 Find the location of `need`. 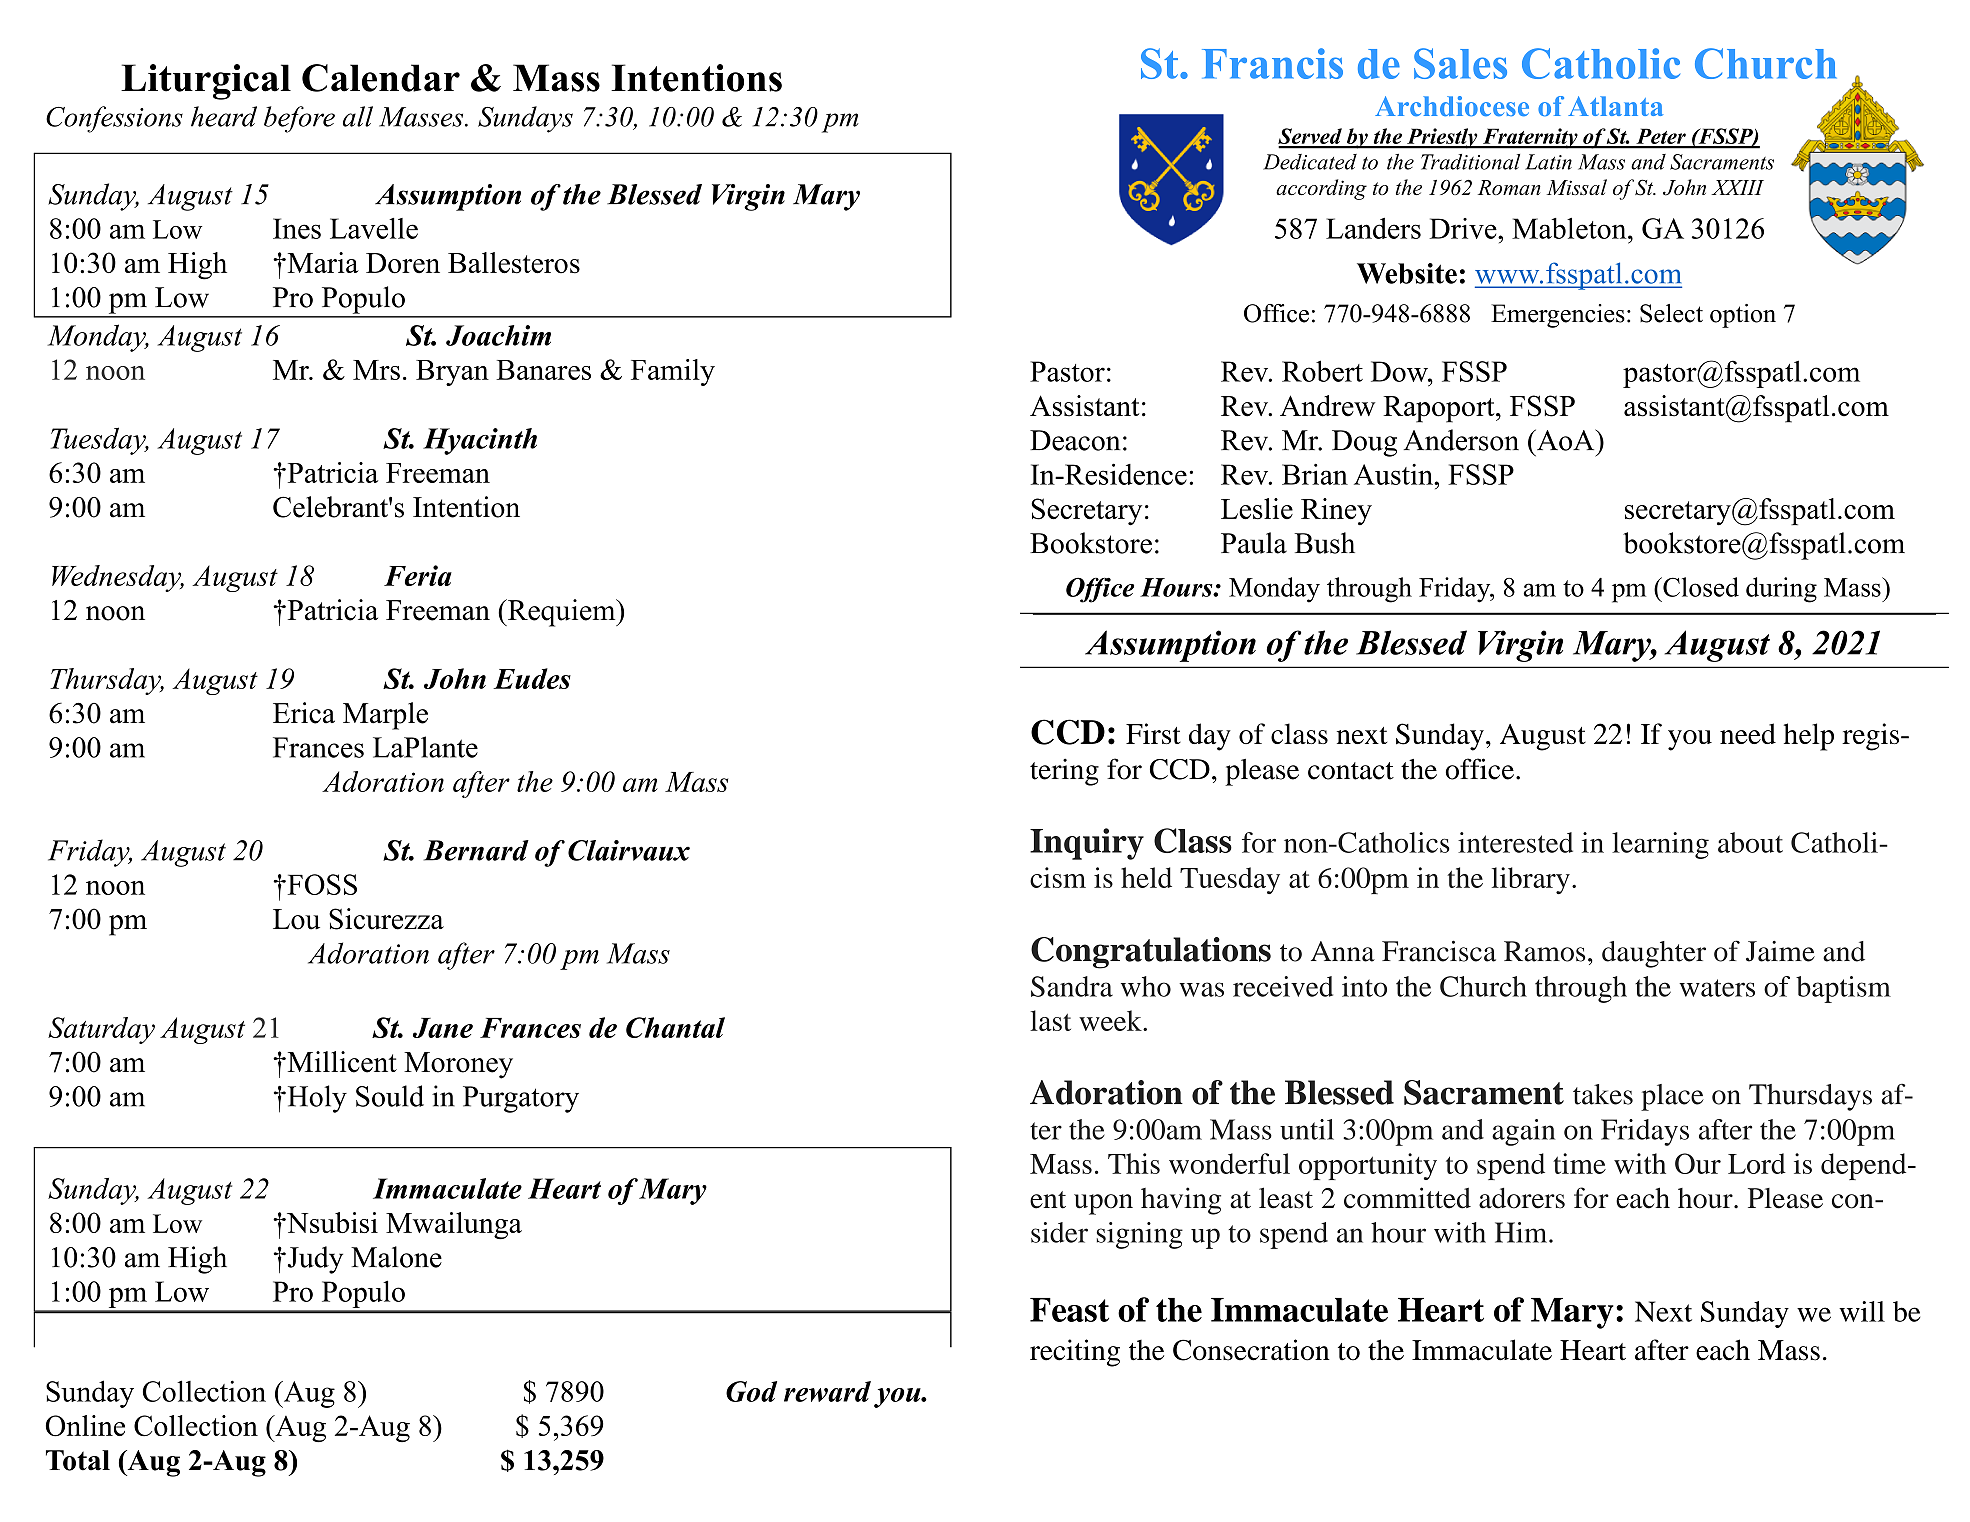

need is located at coordinates (1748, 733).
